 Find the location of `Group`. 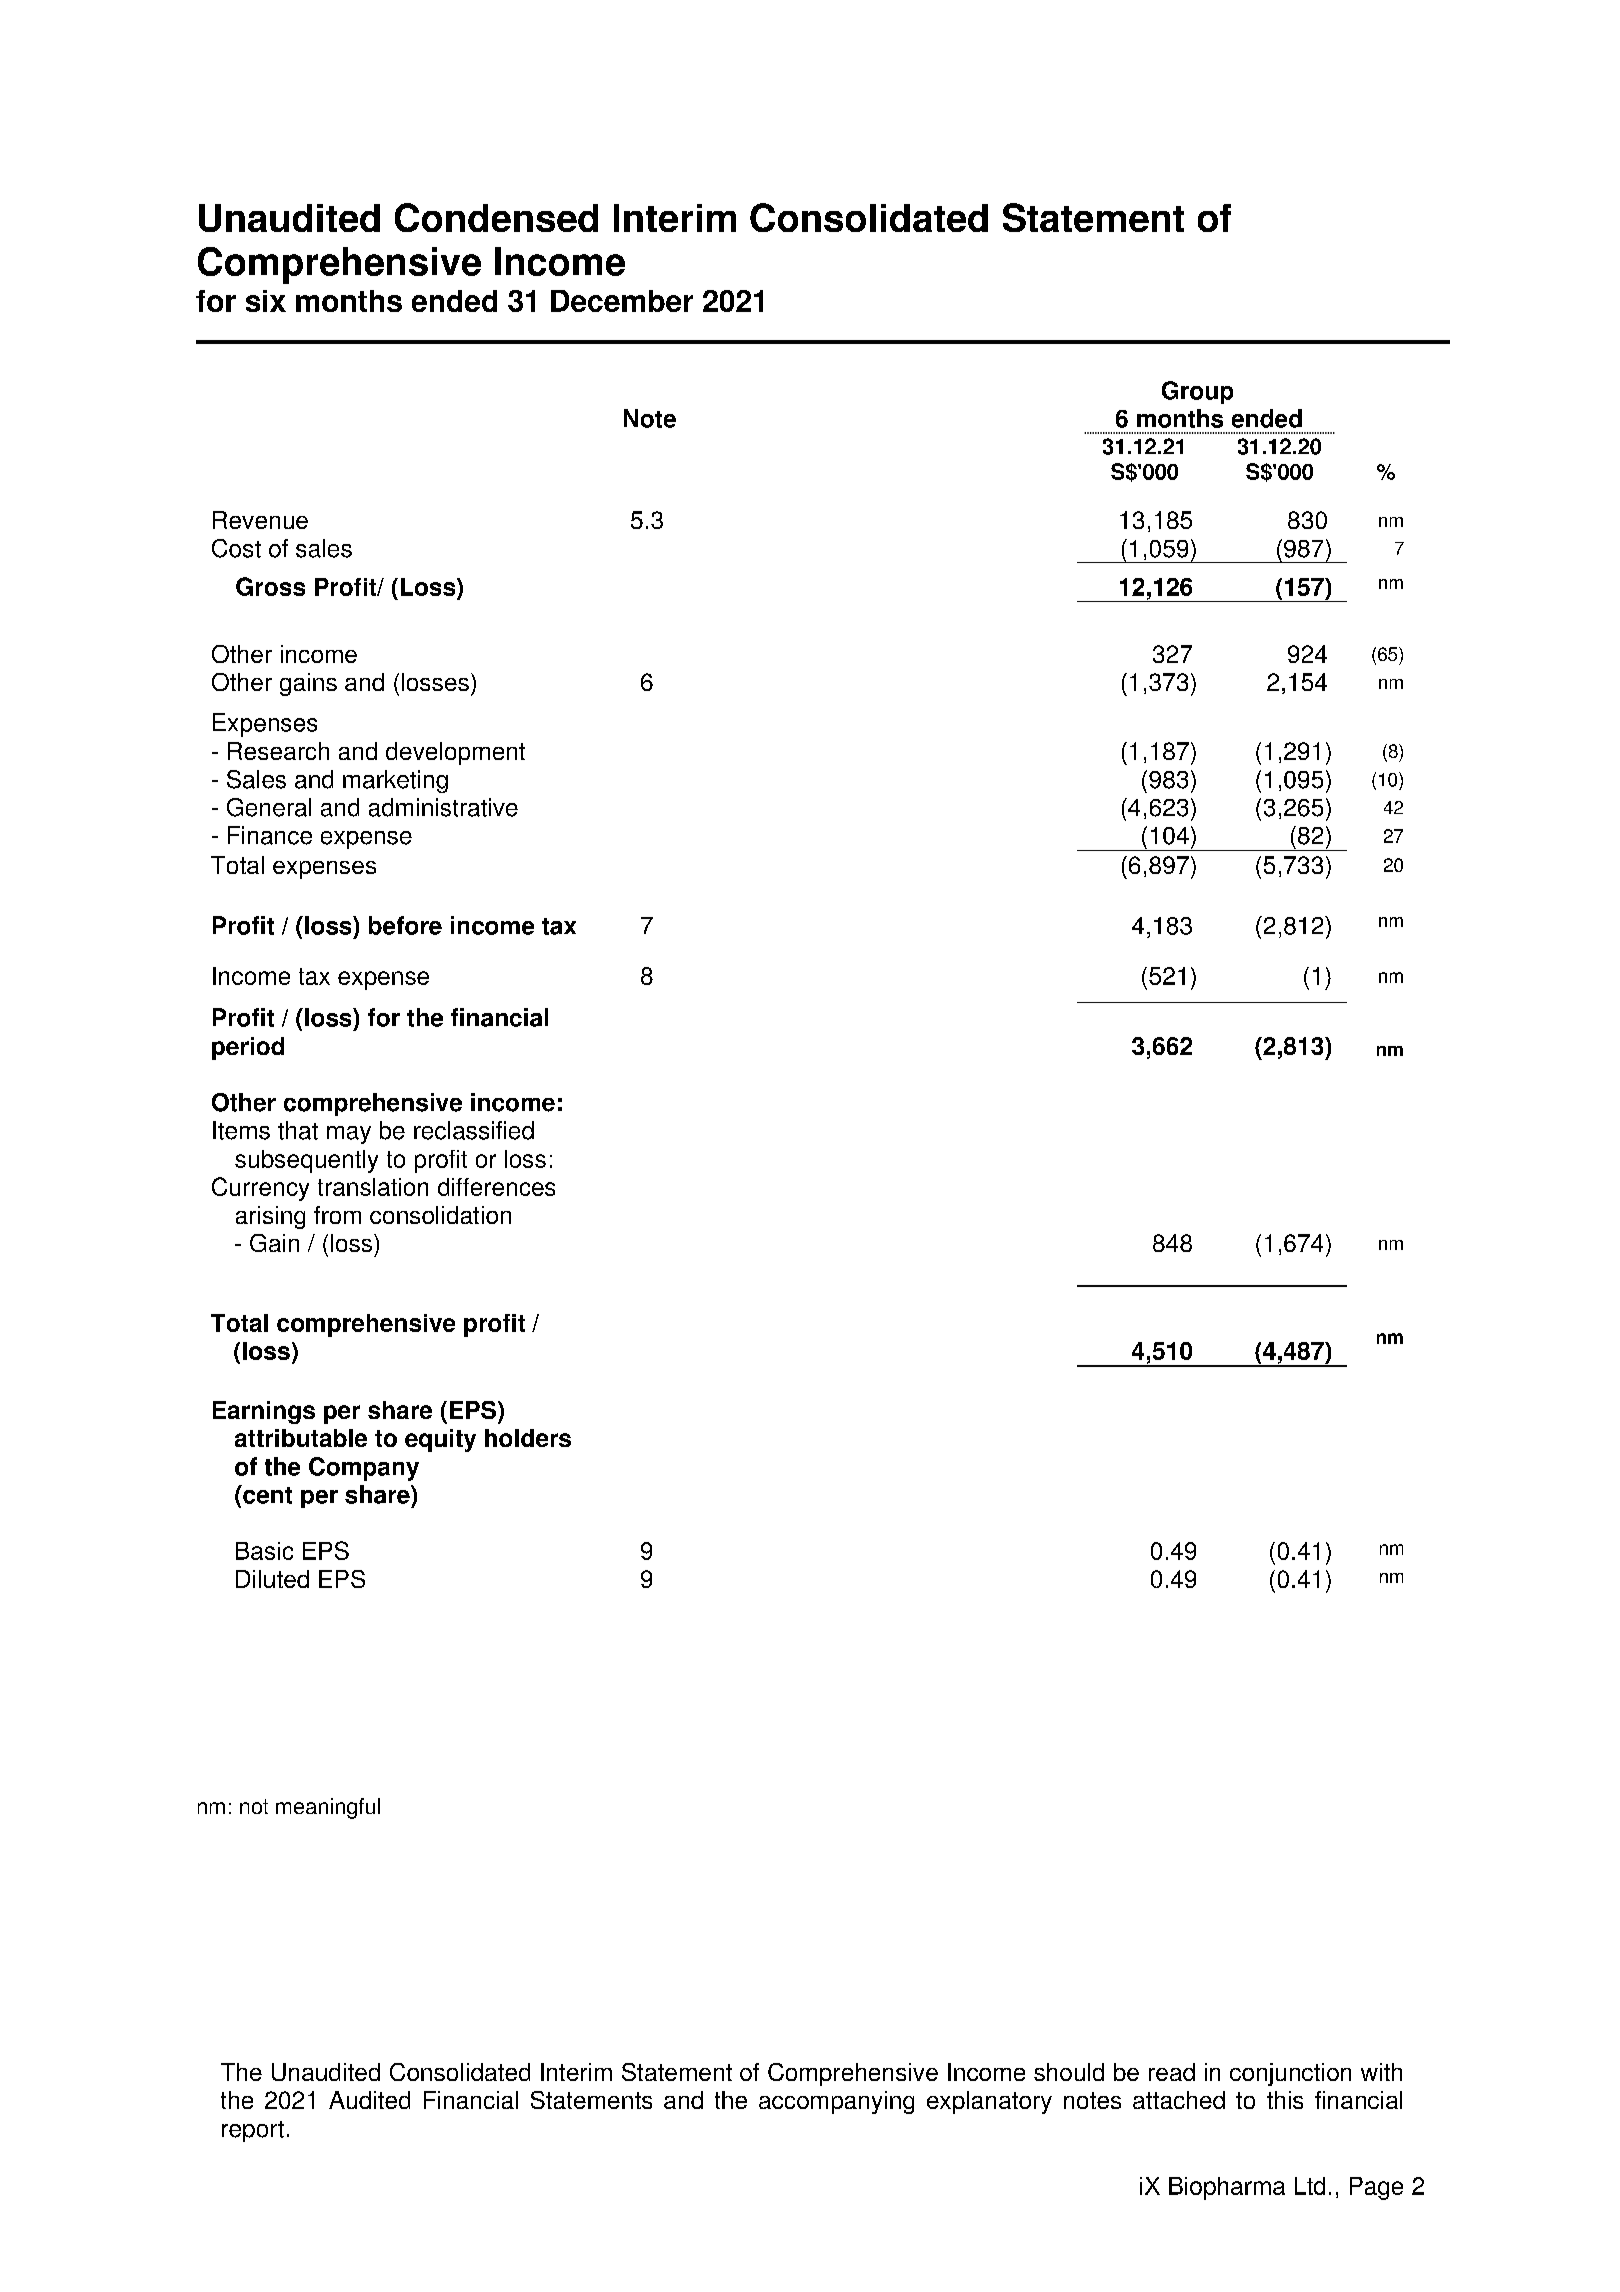

Group is located at coordinates (1197, 392).
